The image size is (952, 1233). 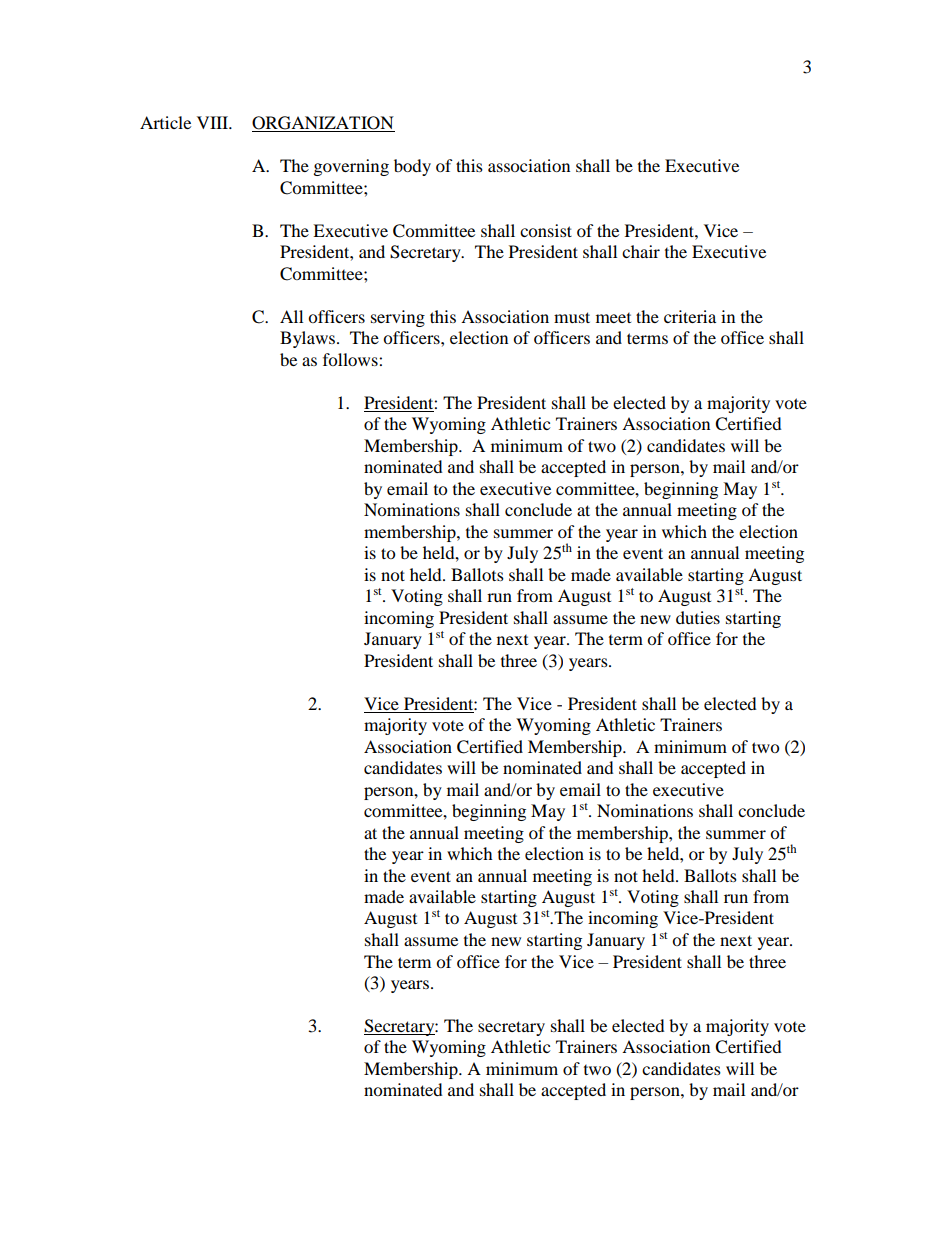 What do you see at coordinates (690, 316) in the page?
I see `criteria` at bounding box center [690, 316].
